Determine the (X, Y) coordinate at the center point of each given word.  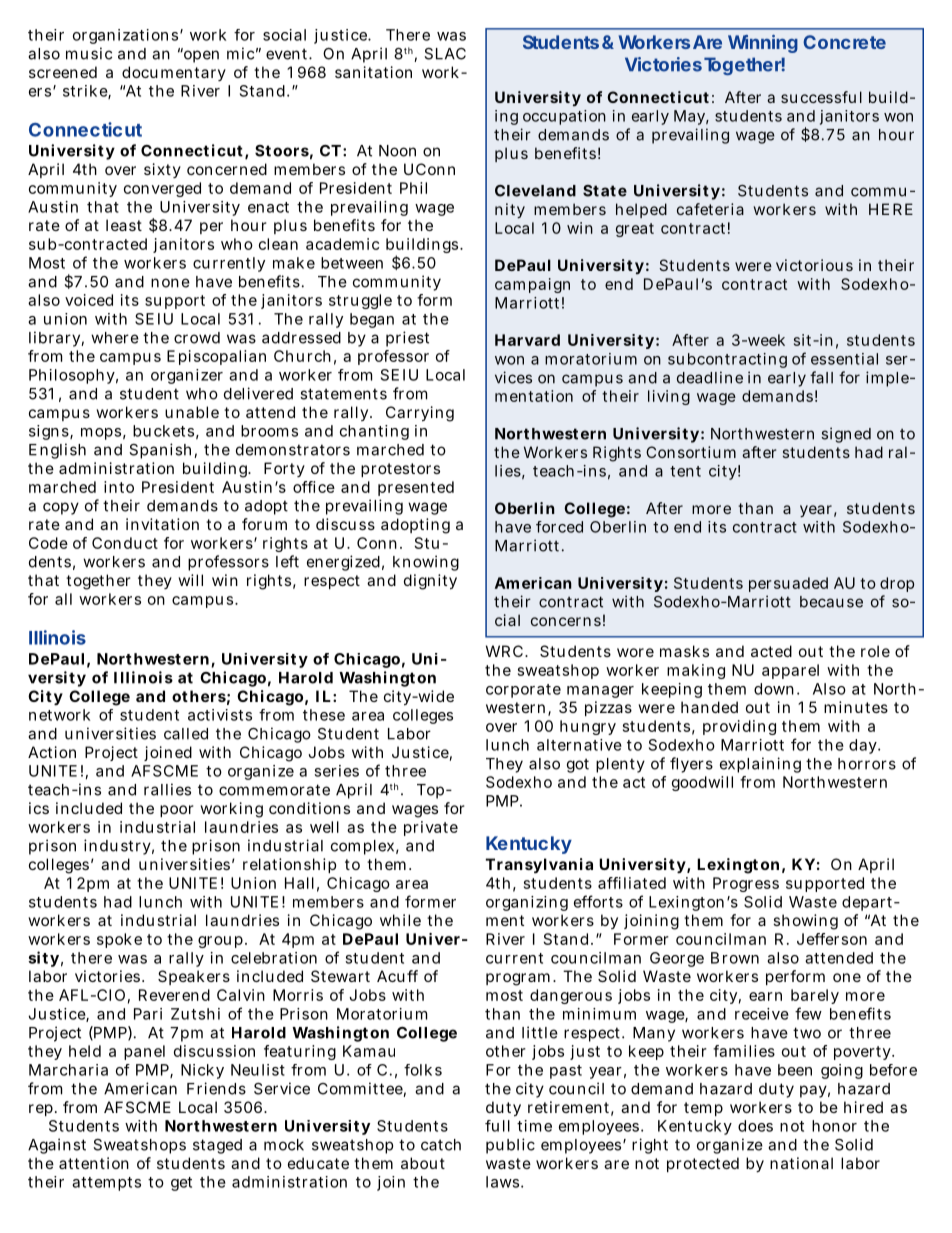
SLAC (445, 54)
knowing (426, 563)
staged (217, 1146)
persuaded (788, 584)
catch (441, 1145)
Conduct (125, 543)
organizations (125, 36)
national (801, 1163)
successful (821, 97)
